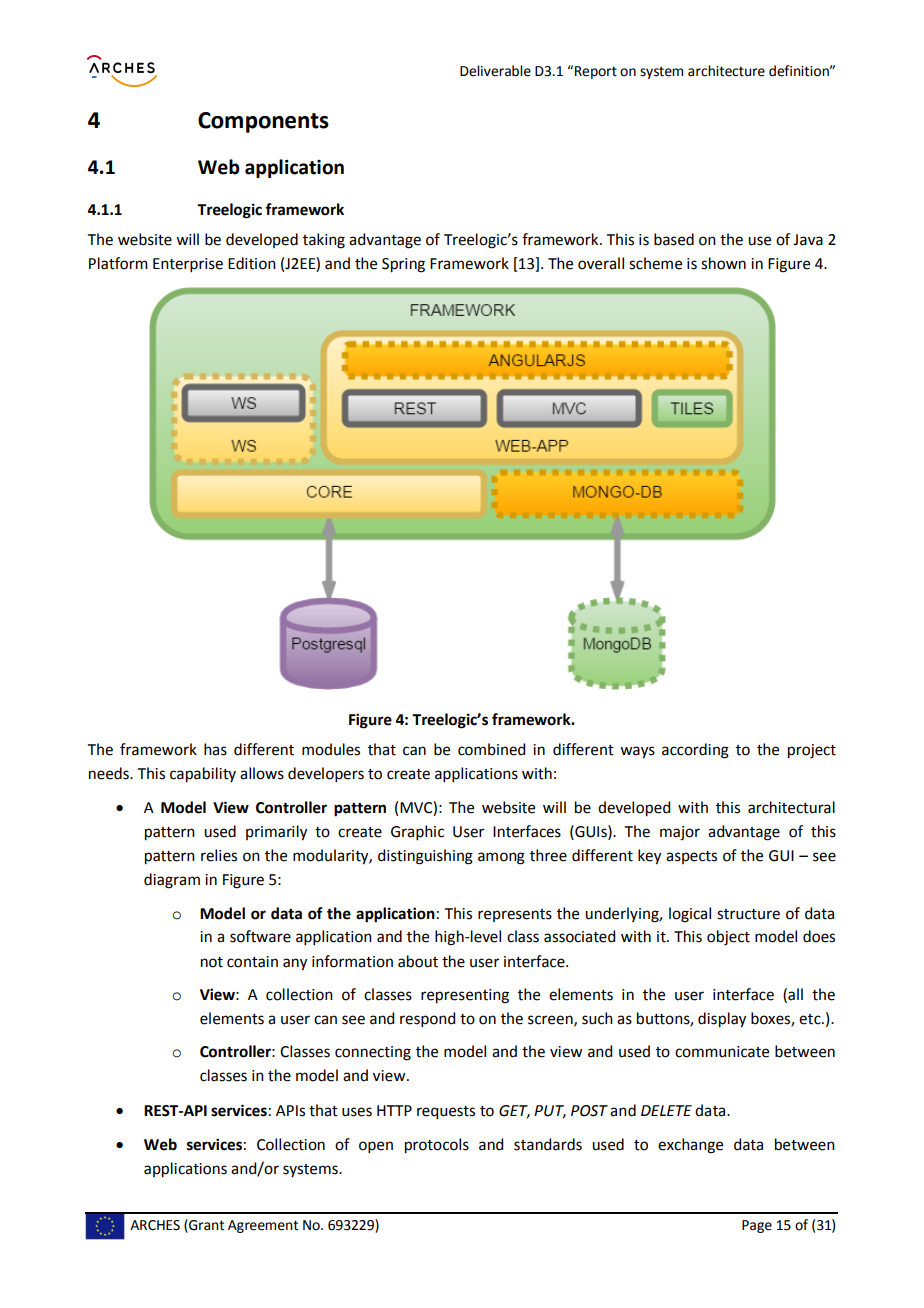  What do you see at coordinates (491, 749) in the screenshot?
I see `combined` at bounding box center [491, 749].
